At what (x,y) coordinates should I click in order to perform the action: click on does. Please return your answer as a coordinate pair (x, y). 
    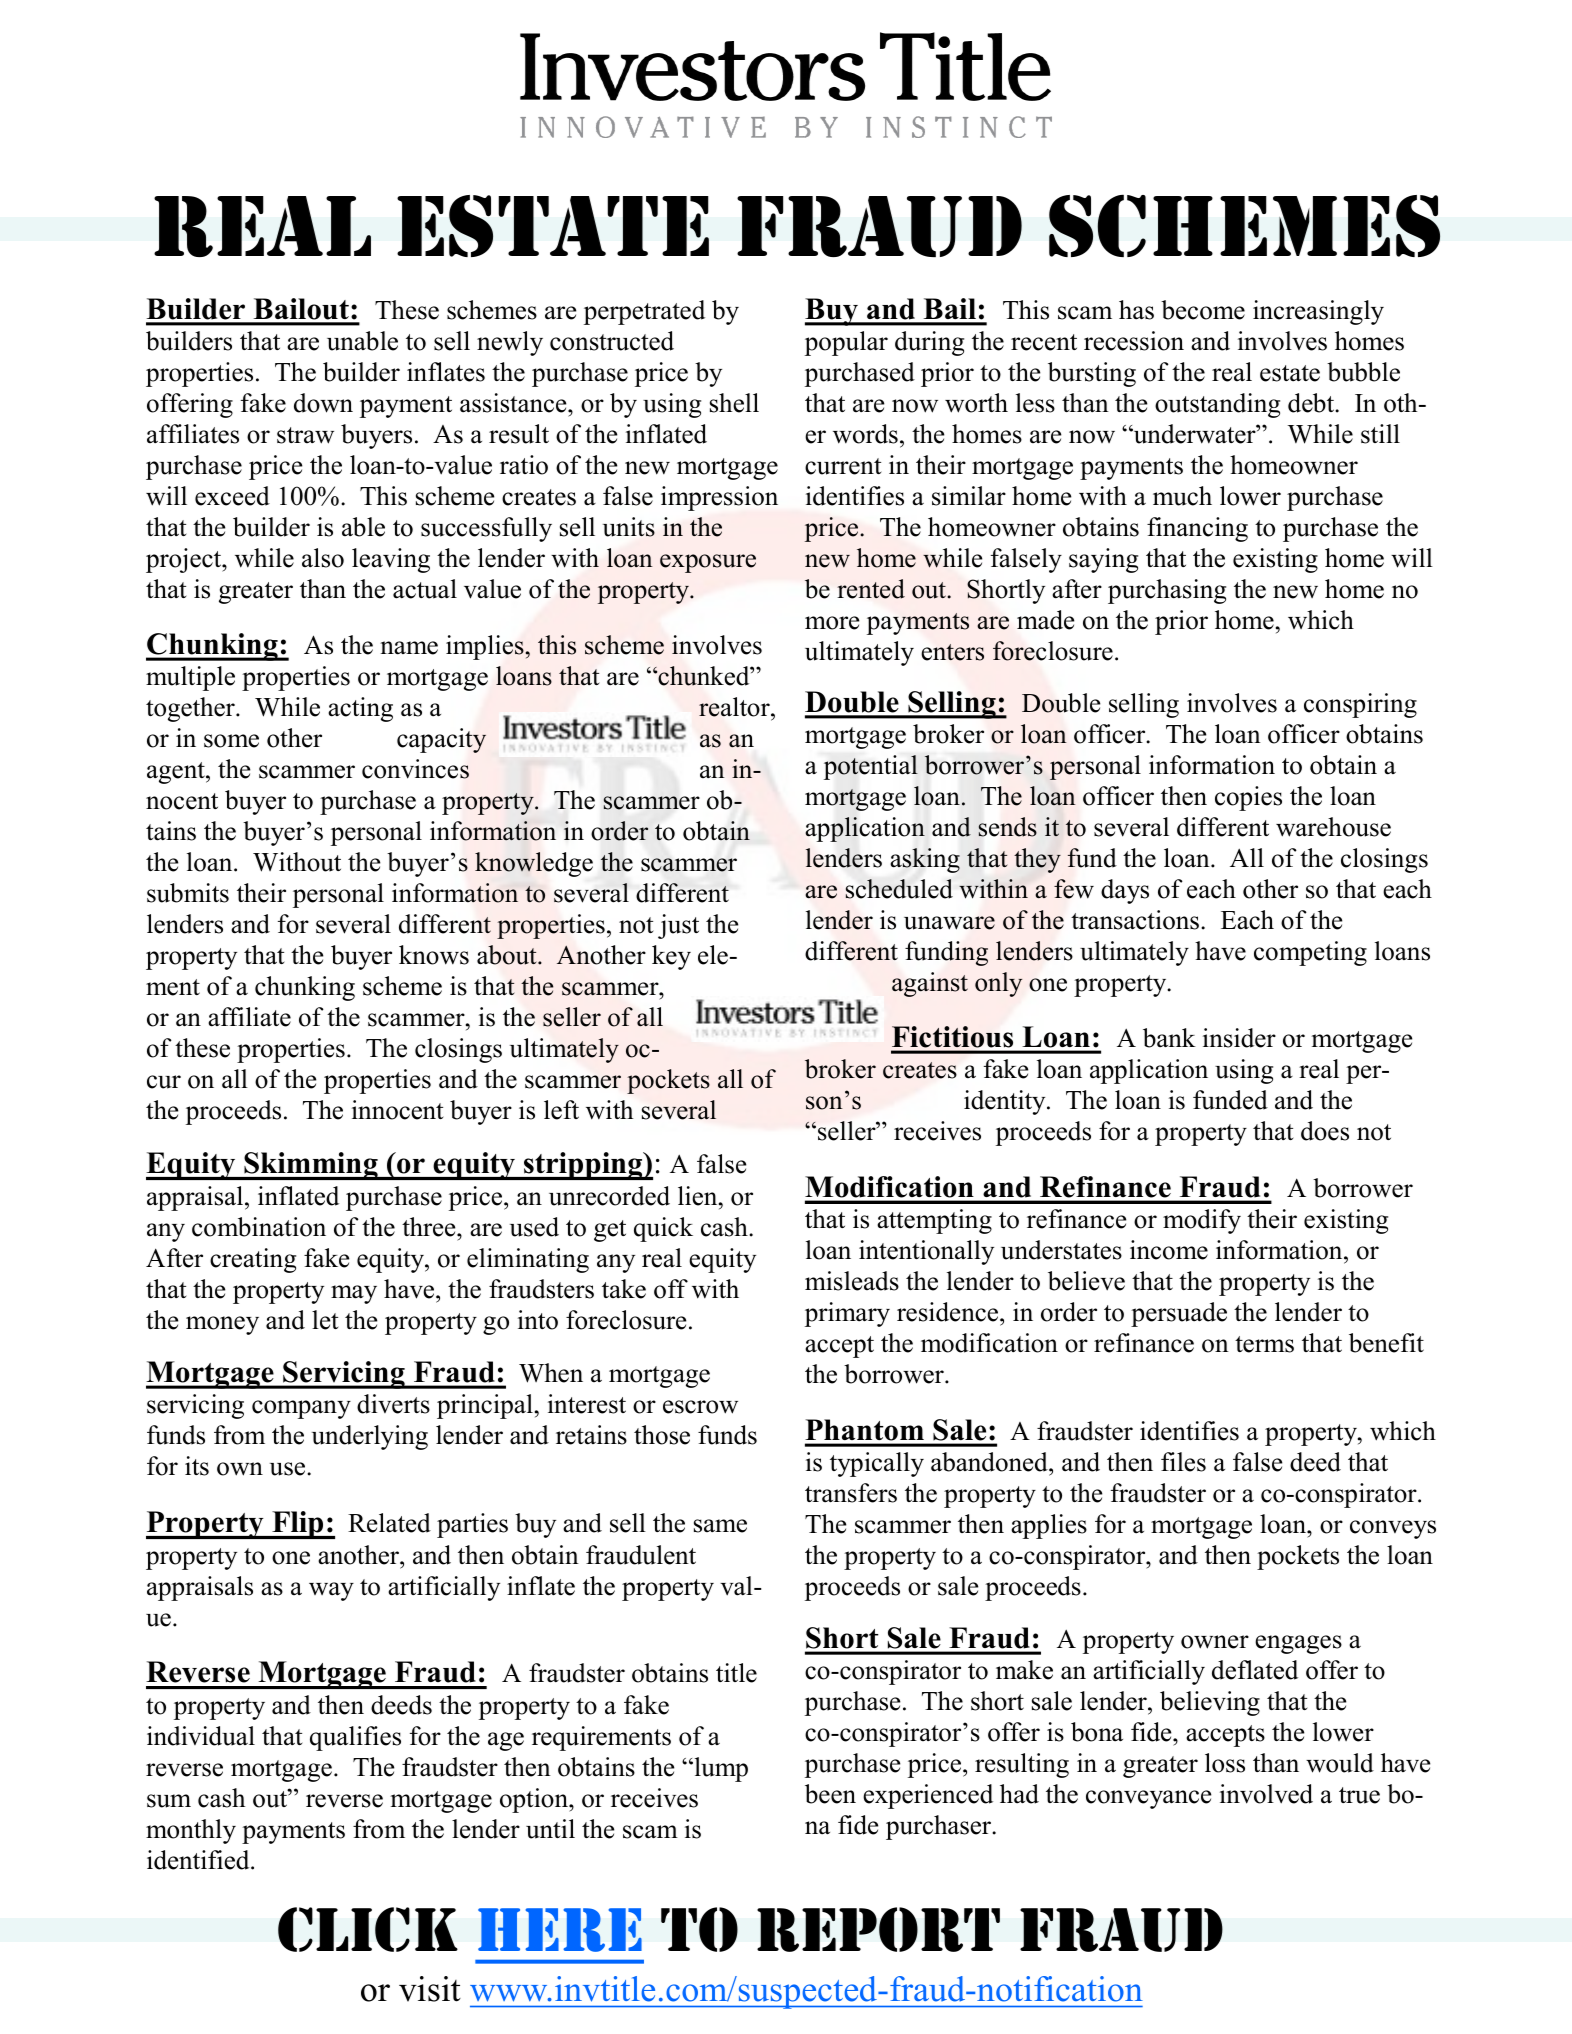
    Looking at the image, I should click on (1325, 1131).
